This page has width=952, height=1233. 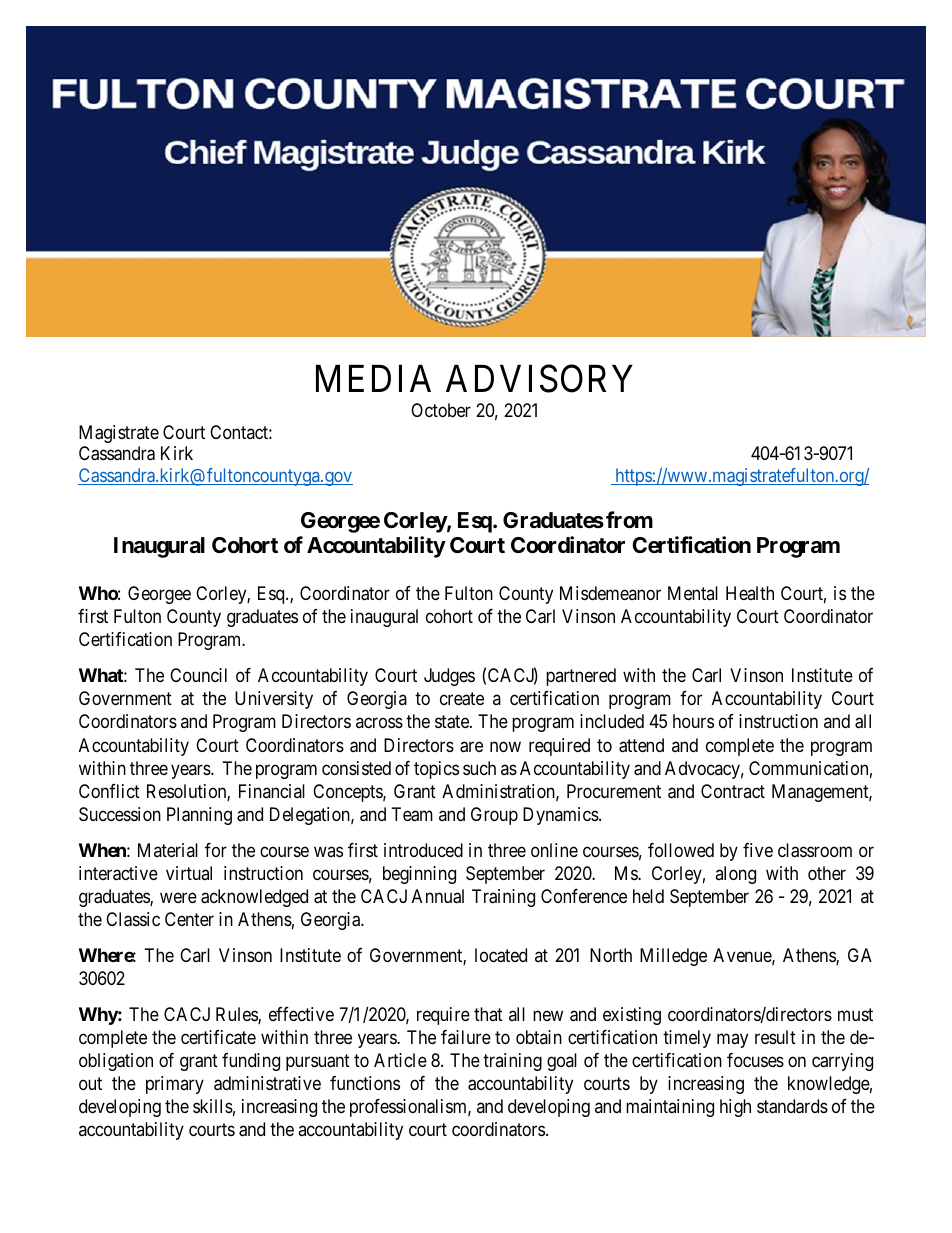 What do you see at coordinates (750, 593) in the page?
I see `Health` at bounding box center [750, 593].
